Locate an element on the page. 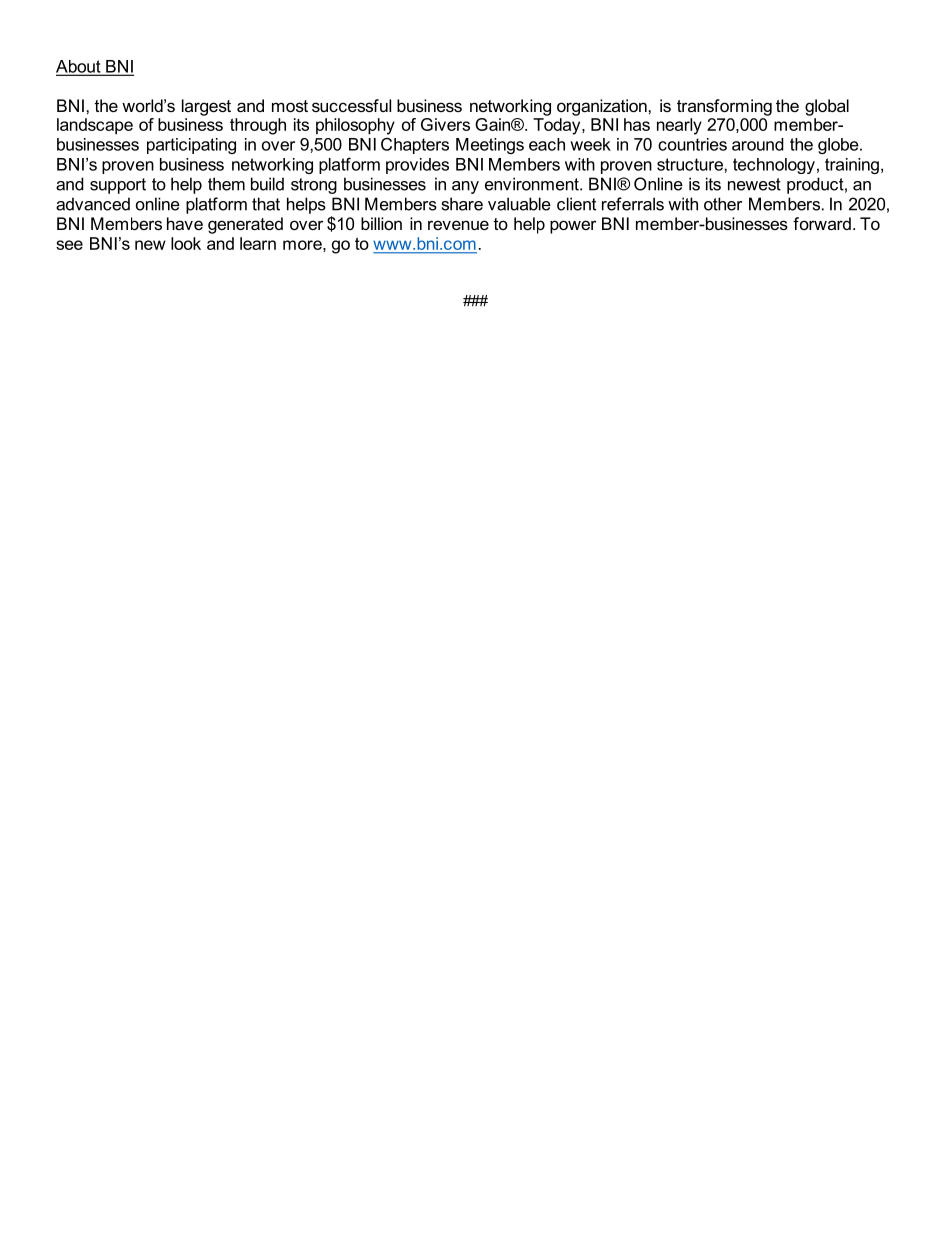 The width and height of the image is (952, 1233). About is located at coordinates (79, 67).
